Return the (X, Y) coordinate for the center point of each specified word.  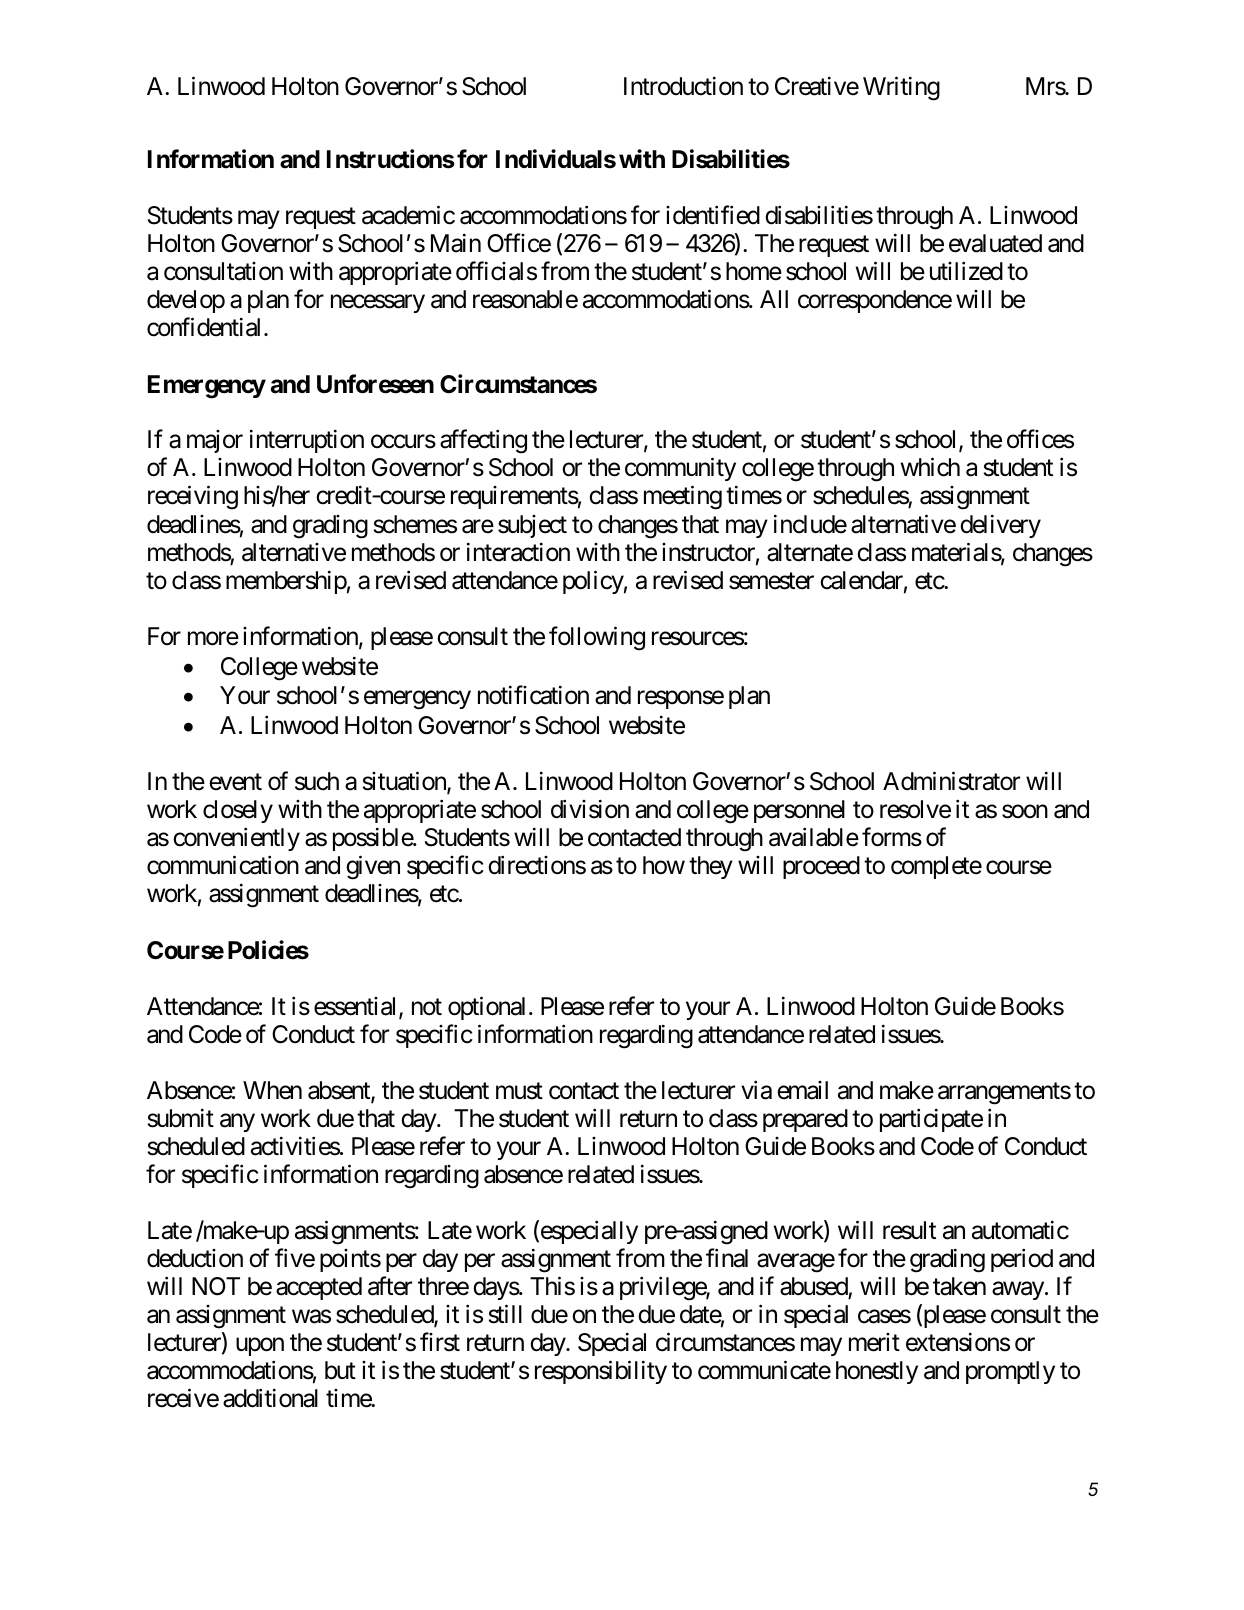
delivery (1000, 526)
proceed (821, 867)
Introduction (683, 86)
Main (456, 243)
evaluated (995, 243)
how (664, 865)
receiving (193, 498)
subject (532, 526)
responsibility (601, 1372)
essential (357, 1007)
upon (260, 1347)
